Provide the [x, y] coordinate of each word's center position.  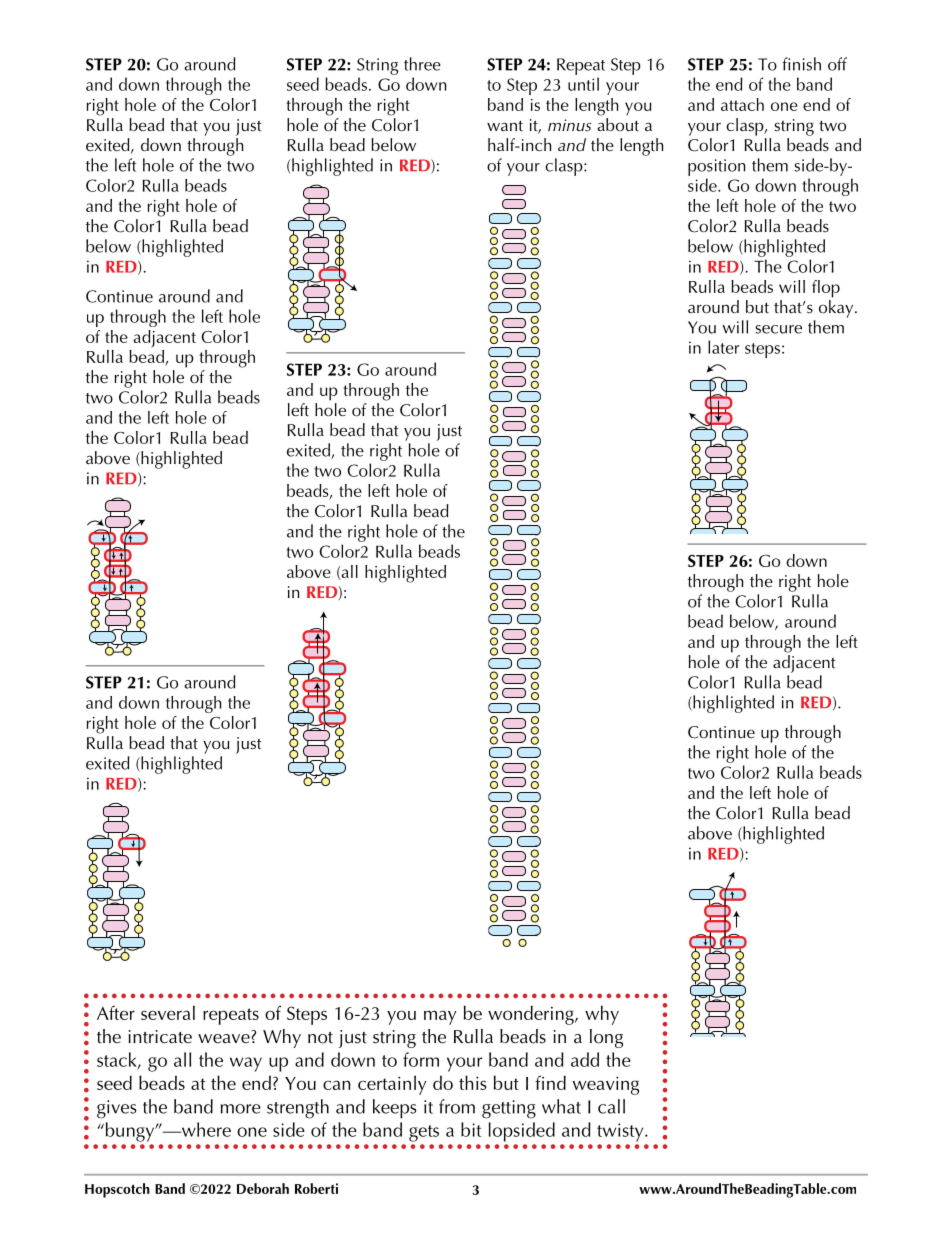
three [422, 64]
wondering [532, 1015]
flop [826, 289]
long [606, 1038]
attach [742, 104]
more [241, 1109]
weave [225, 1039]
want [505, 126]
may [440, 1017]
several [168, 1012]
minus [569, 125]
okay [837, 309]
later [723, 347]
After [116, 1013]
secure [778, 329]
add [585, 1059]
